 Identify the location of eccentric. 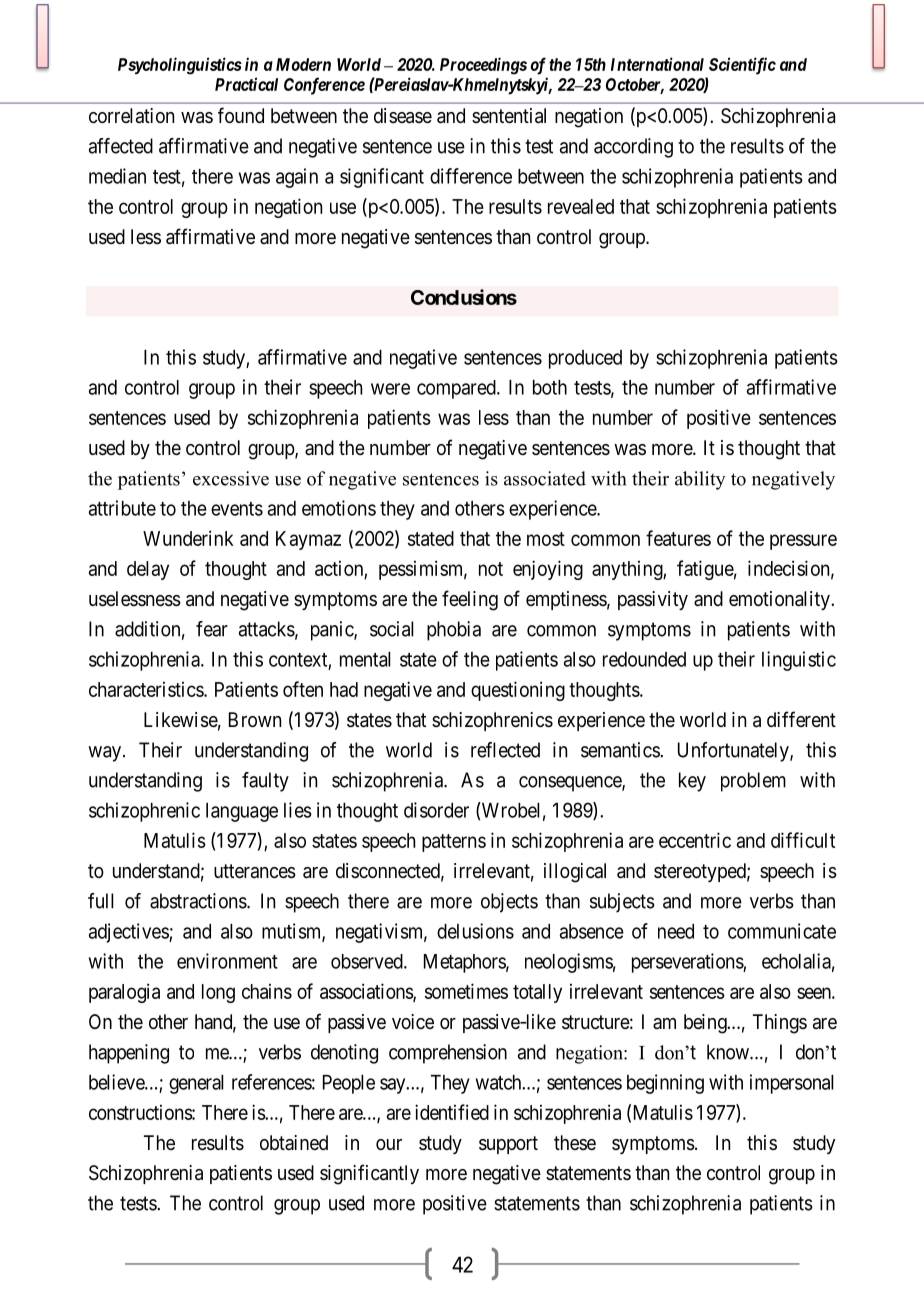
(695, 840).
